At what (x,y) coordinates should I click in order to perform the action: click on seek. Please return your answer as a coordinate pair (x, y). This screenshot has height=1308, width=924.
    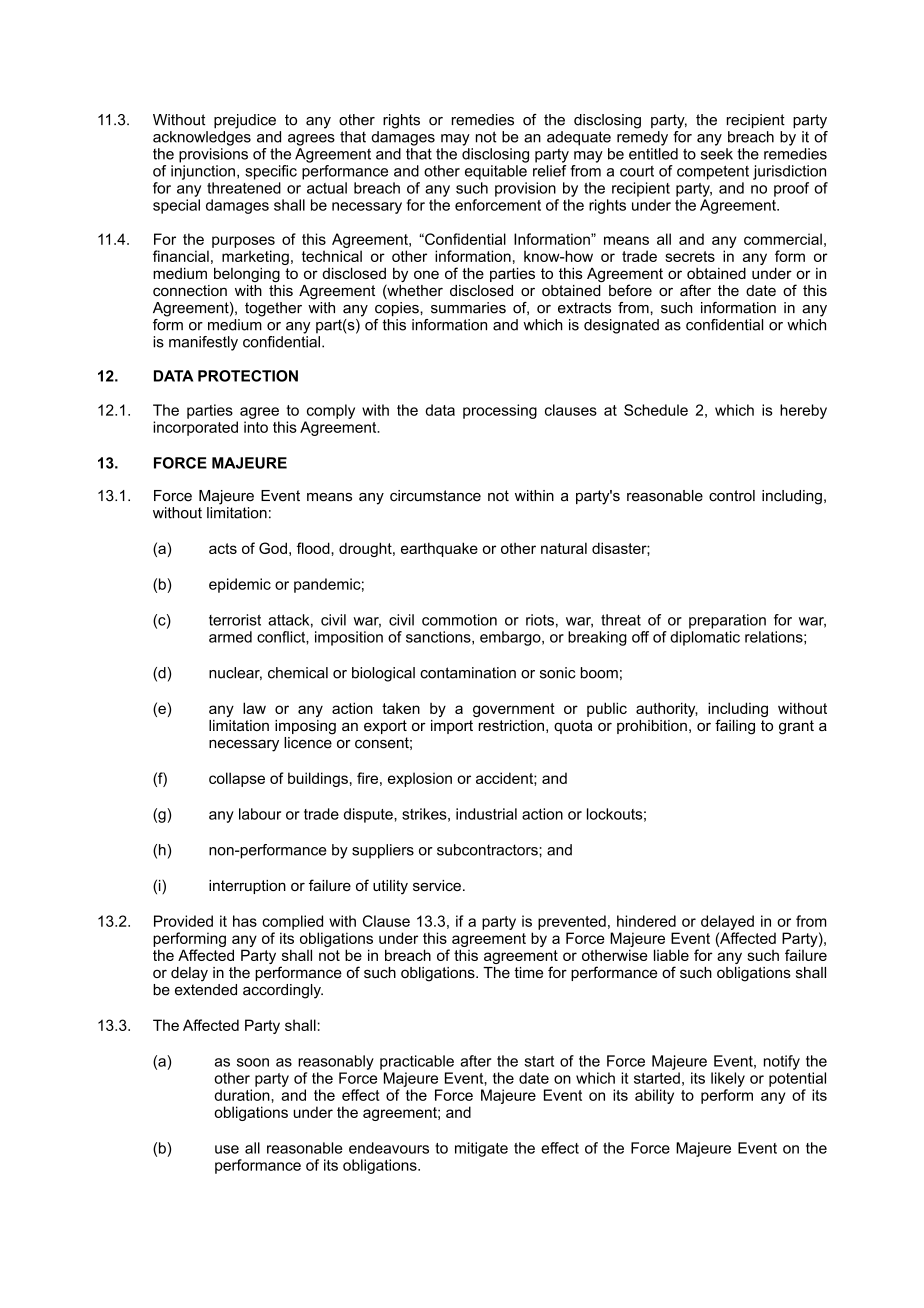
    Looking at the image, I should click on (717, 154).
